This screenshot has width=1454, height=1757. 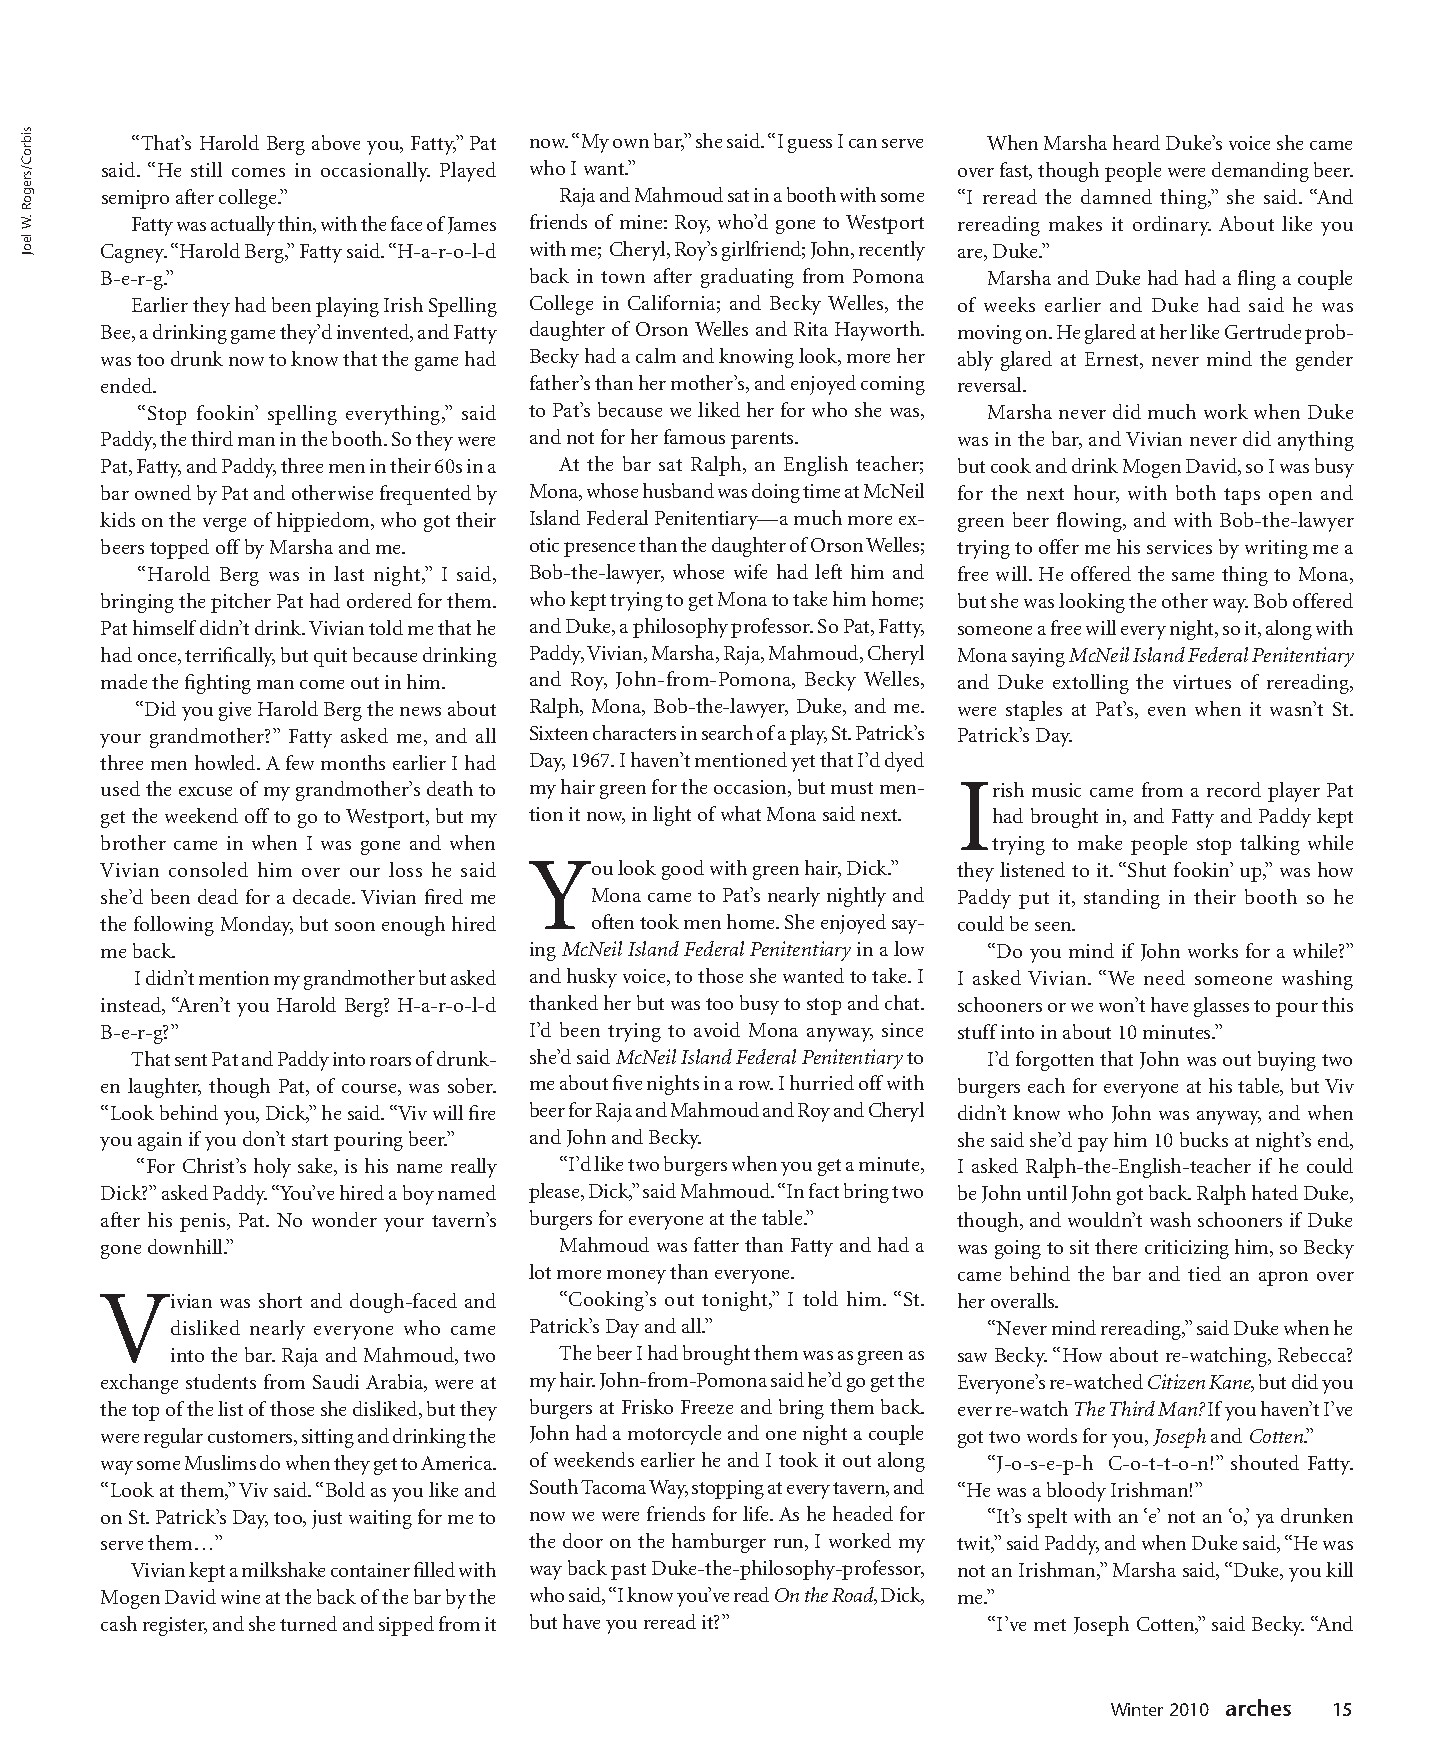 What do you see at coordinates (683, 870) in the screenshot?
I see `good` at bounding box center [683, 870].
